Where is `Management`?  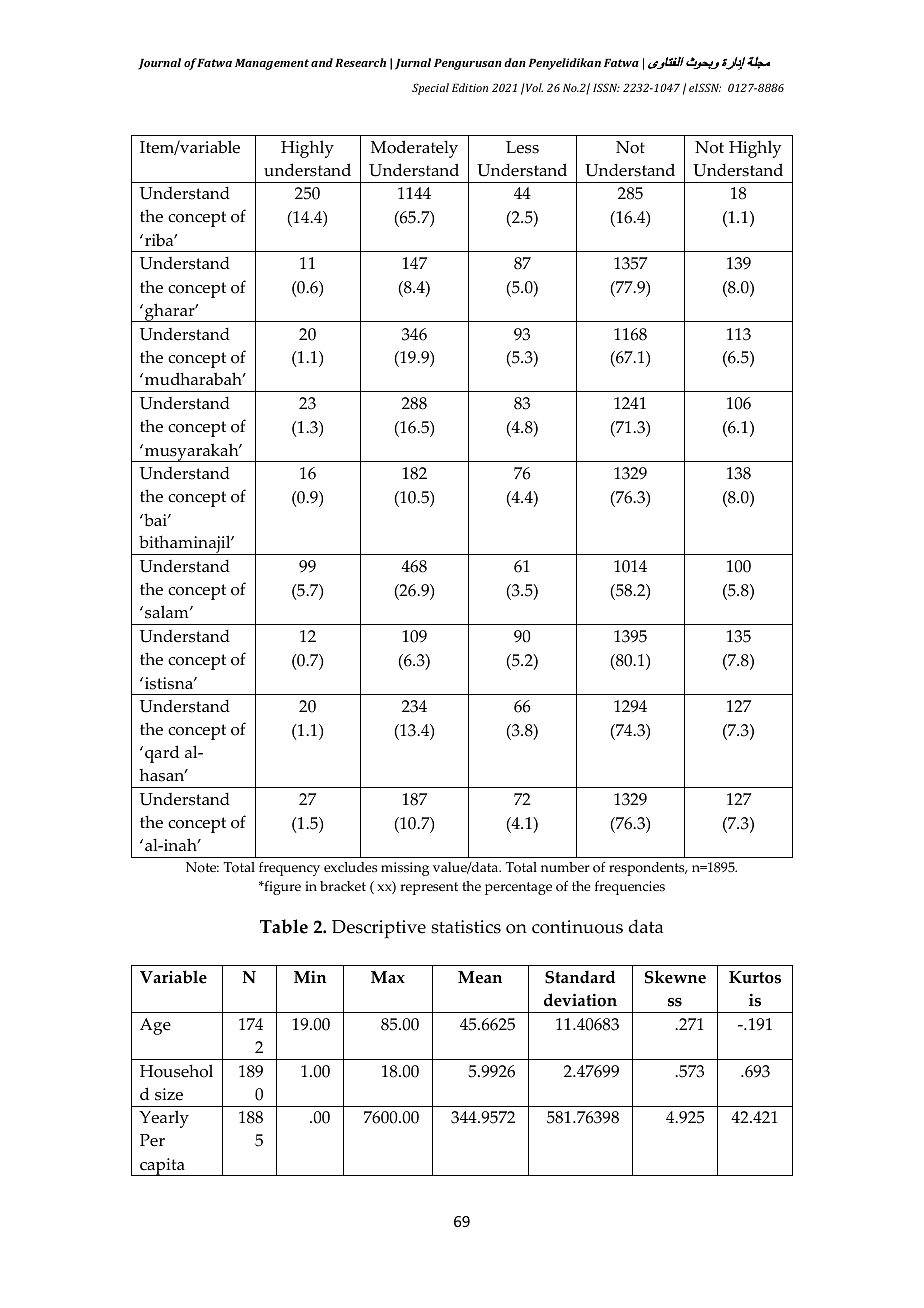
Management is located at coordinates (272, 64).
